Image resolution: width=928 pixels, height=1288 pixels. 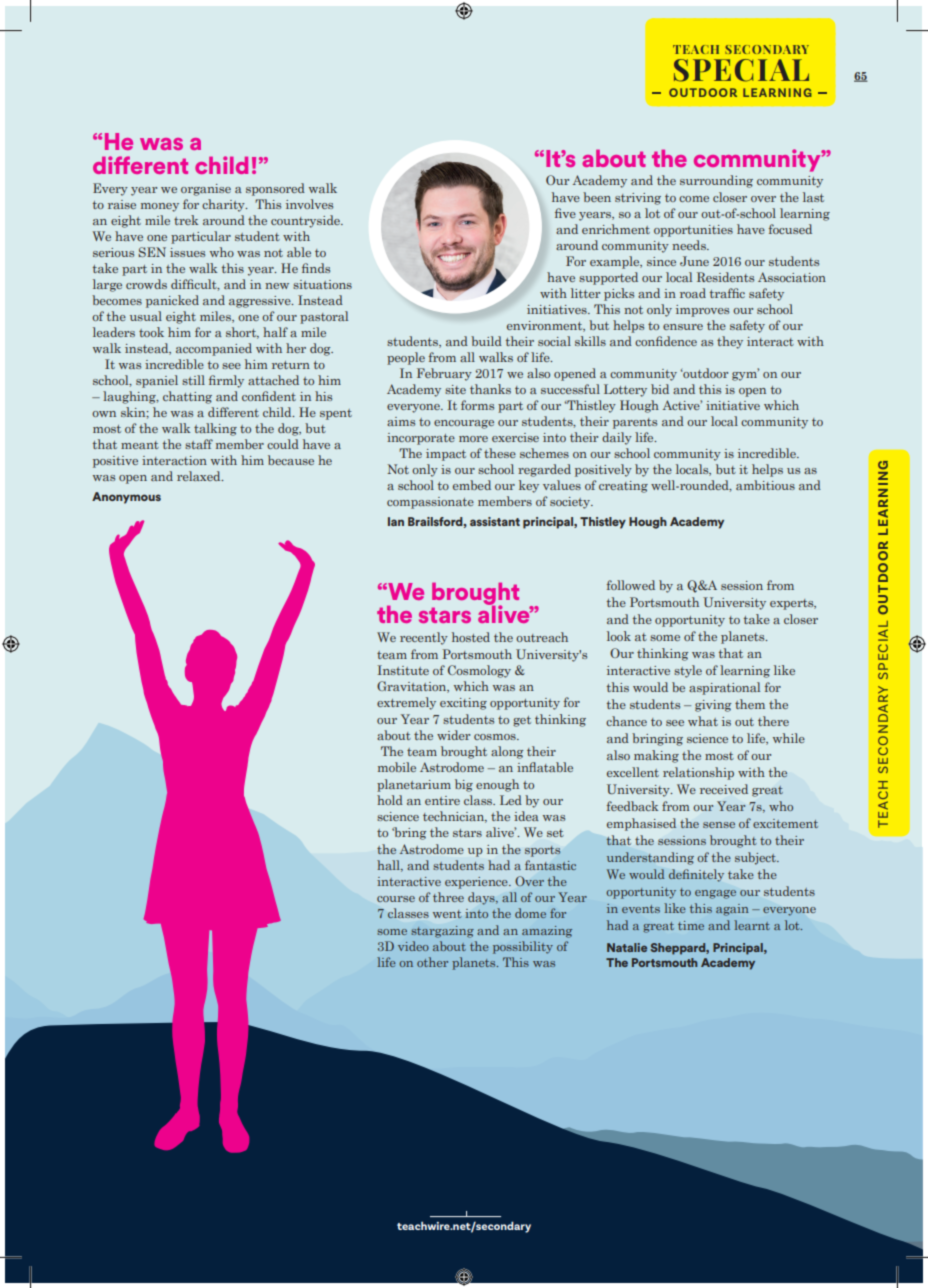 What do you see at coordinates (724, 688) in the page?
I see `aspirational` at bounding box center [724, 688].
